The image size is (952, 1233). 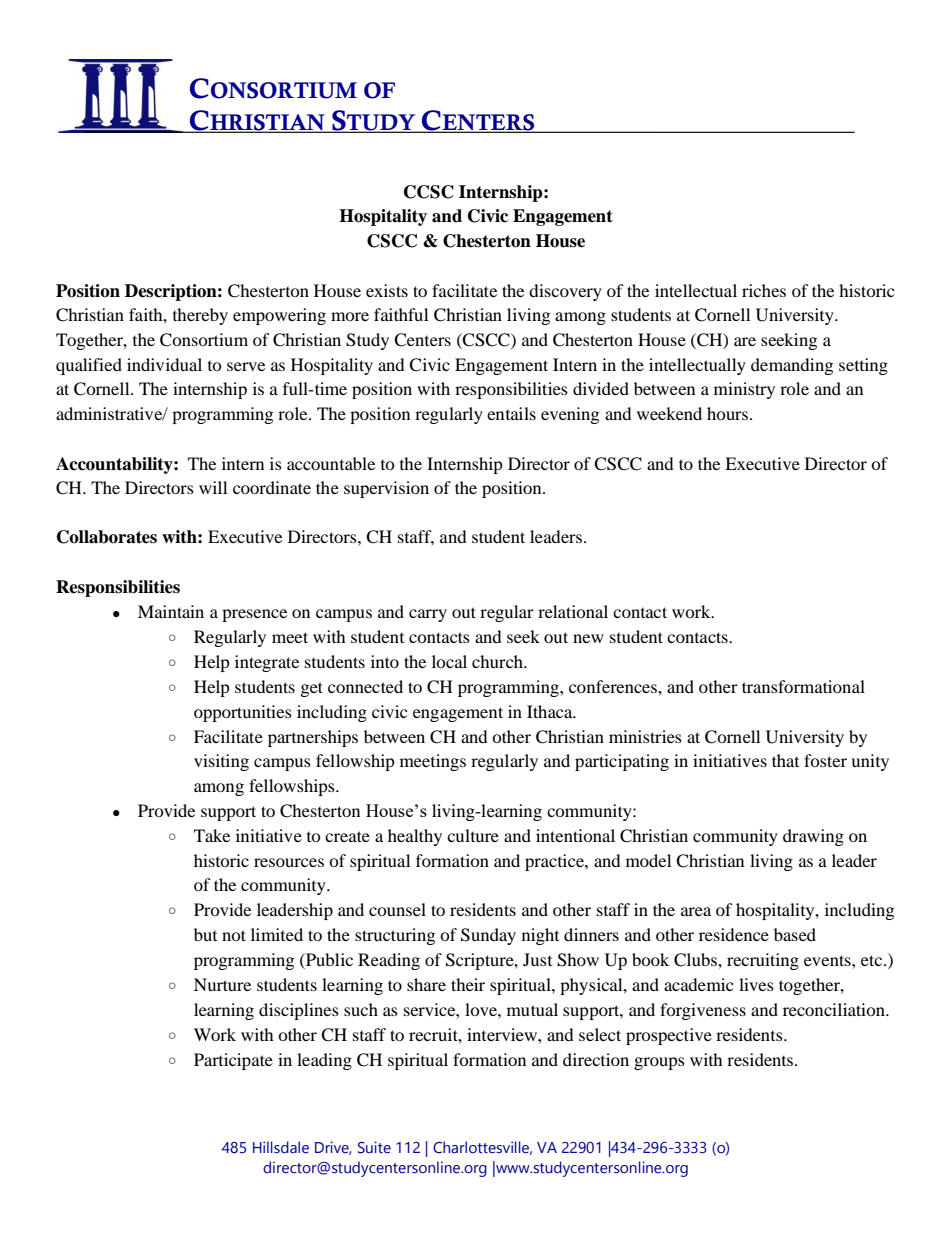 I want to click on Sunday, so click(x=488, y=936).
